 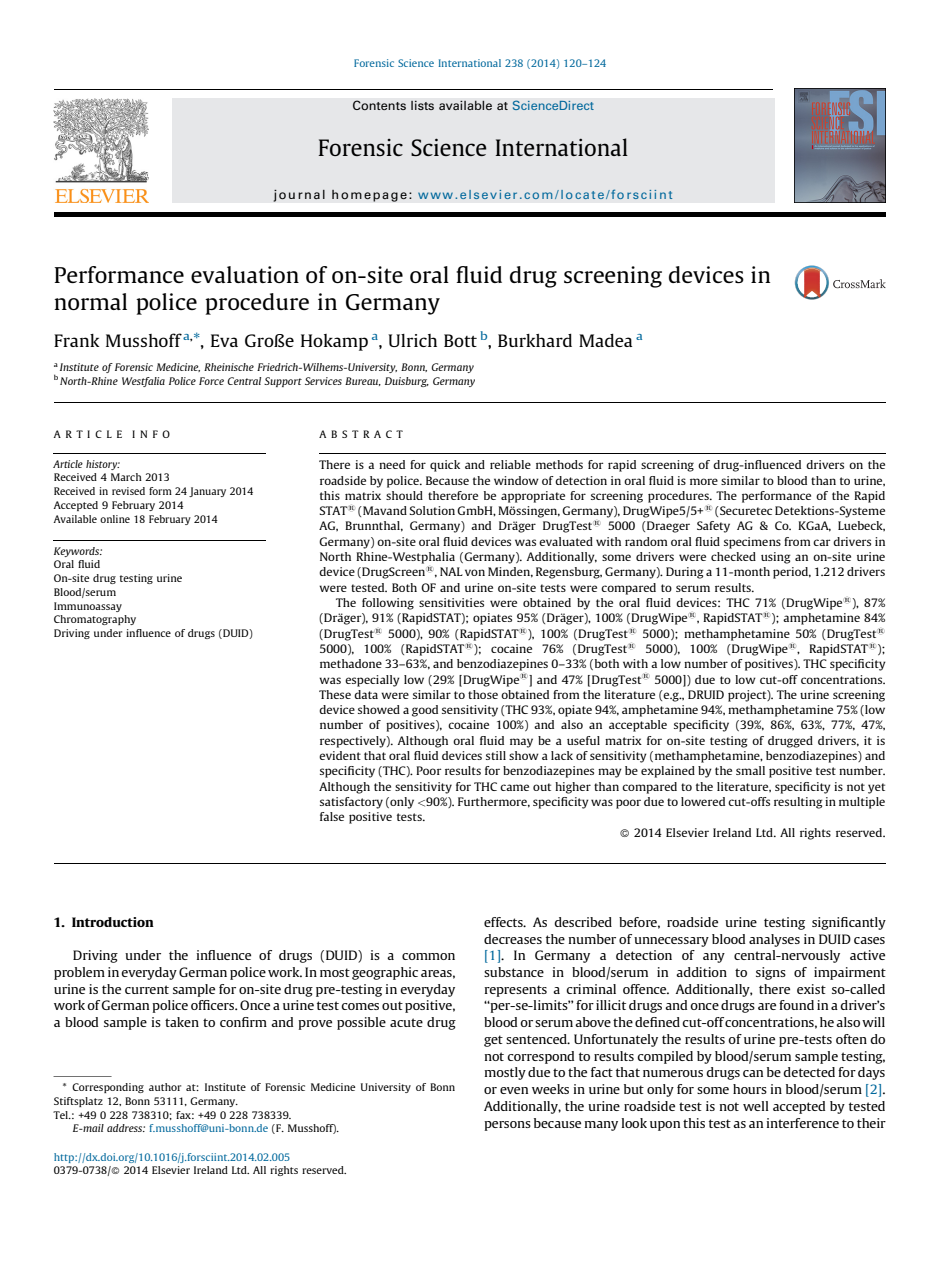 I want to click on even, so click(x=514, y=1090).
